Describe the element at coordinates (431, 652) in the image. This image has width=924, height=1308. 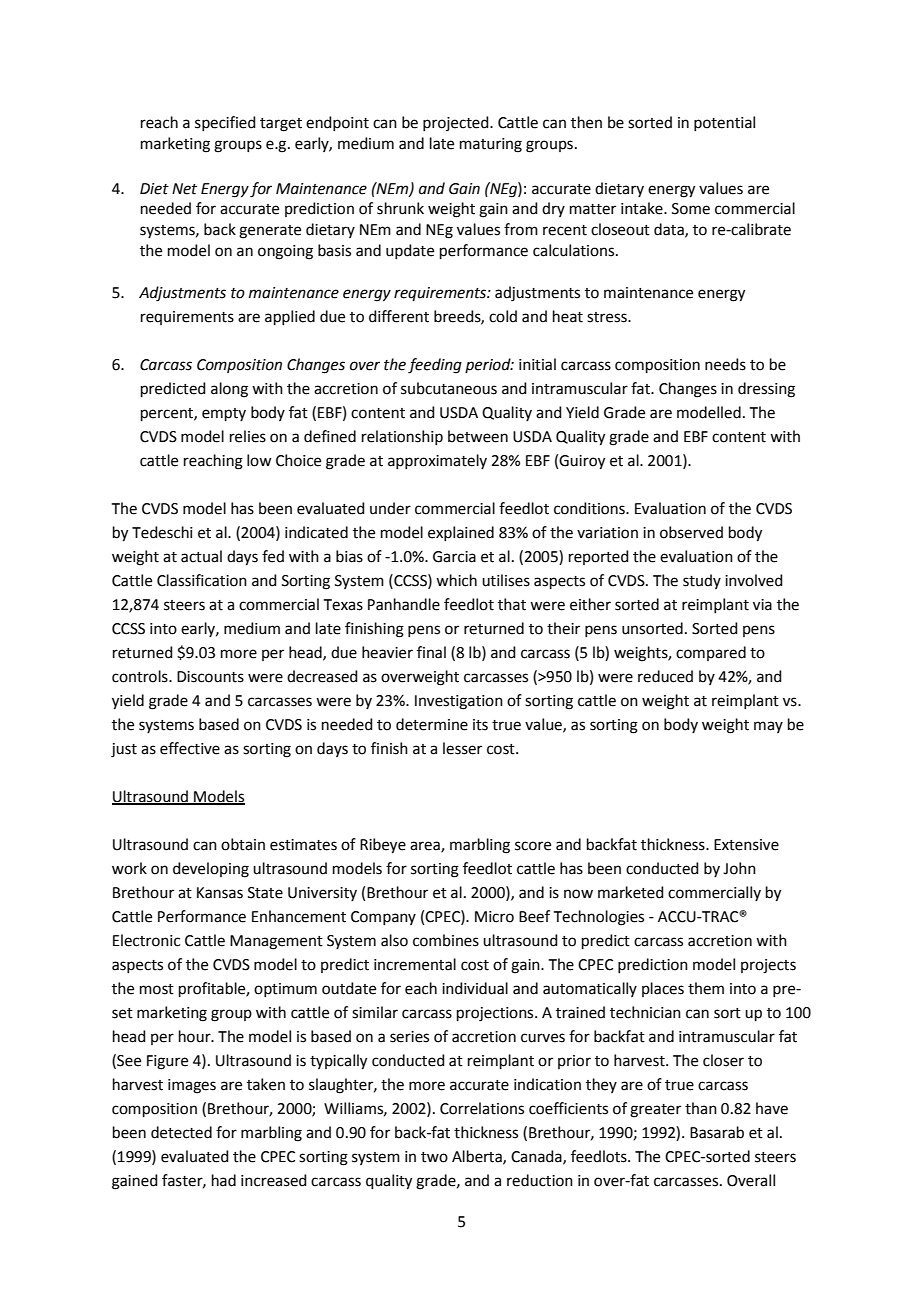
I see `final` at that location.
